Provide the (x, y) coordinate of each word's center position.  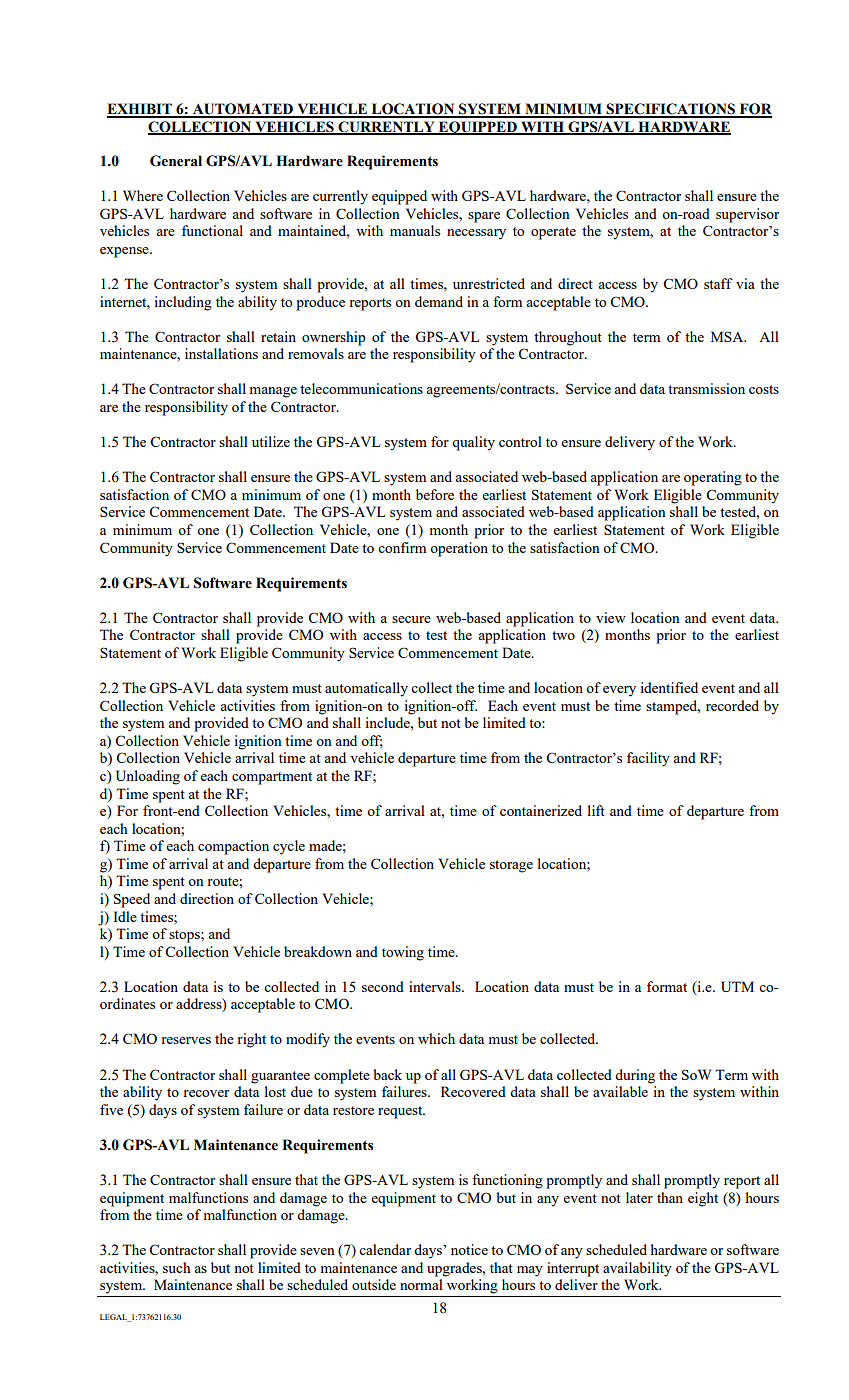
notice (469, 1249)
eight (703, 1199)
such (177, 1267)
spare (484, 217)
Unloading (148, 777)
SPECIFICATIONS (671, 110)
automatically (366, 689)
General (176, 161)
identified (669, 687)
